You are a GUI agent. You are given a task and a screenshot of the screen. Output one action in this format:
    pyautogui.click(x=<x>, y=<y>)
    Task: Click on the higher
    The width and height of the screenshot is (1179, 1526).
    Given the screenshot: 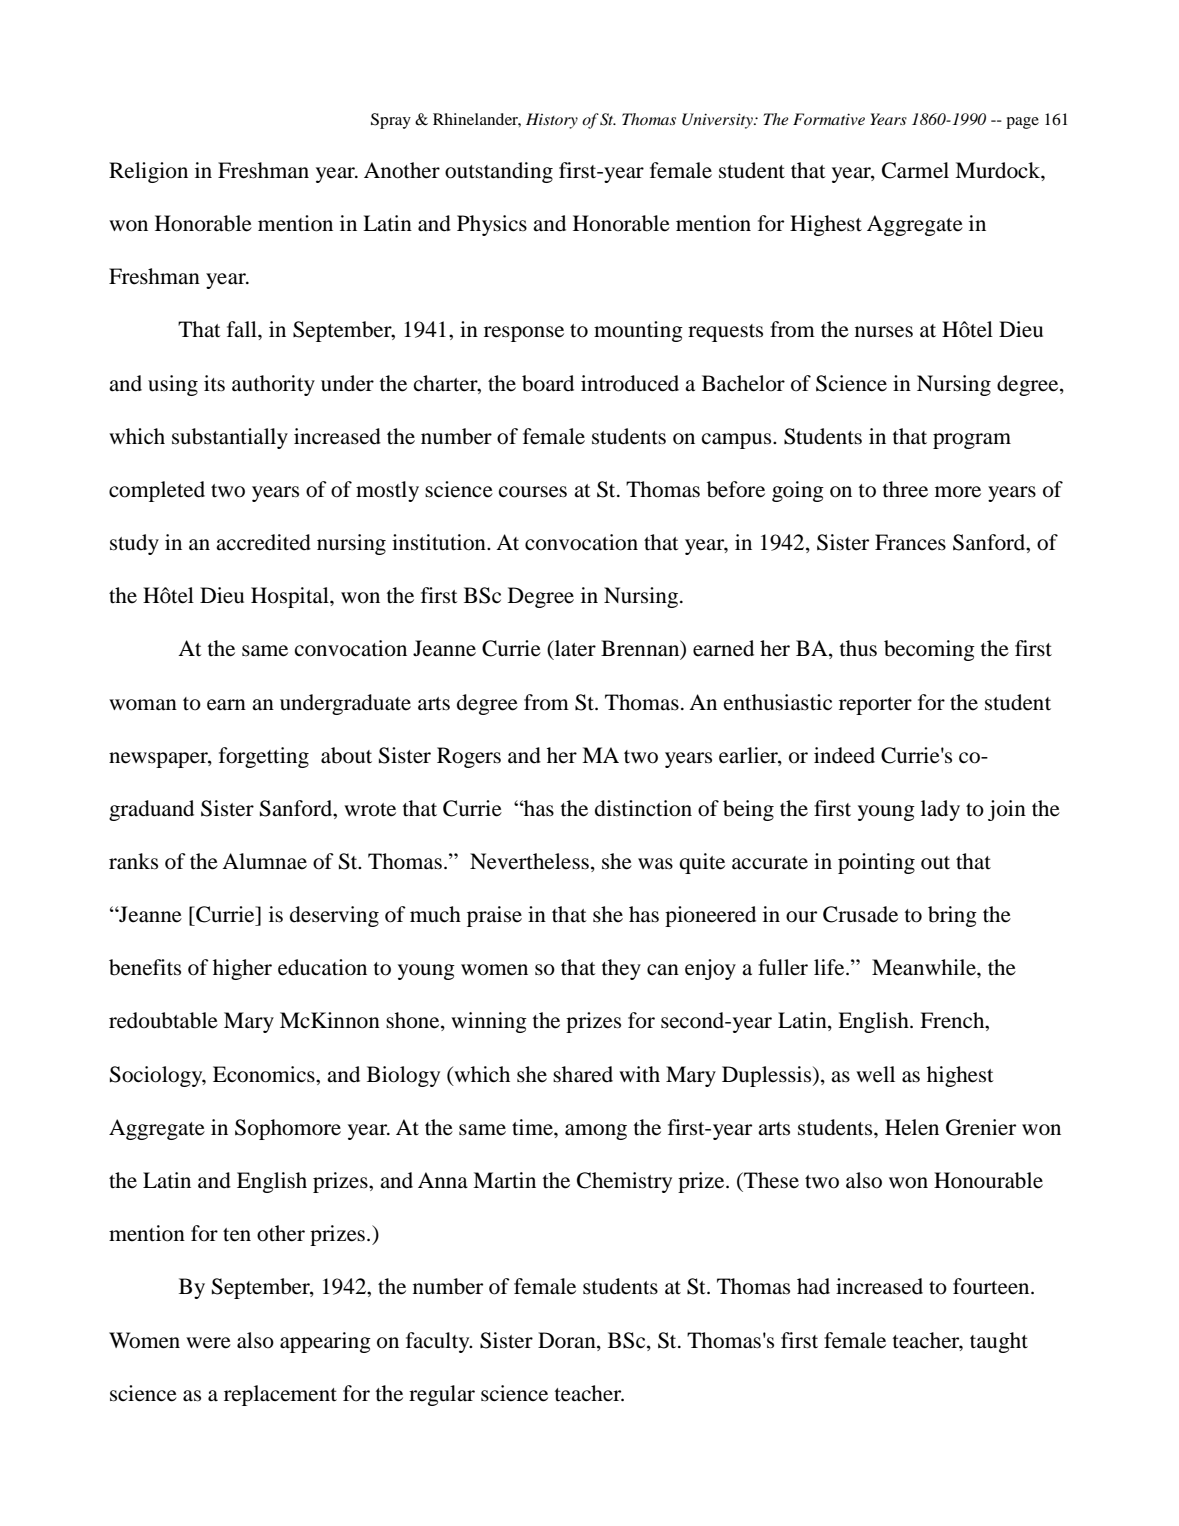 What is the action you would take?
    pyautogui.click(x=242, y=969)
